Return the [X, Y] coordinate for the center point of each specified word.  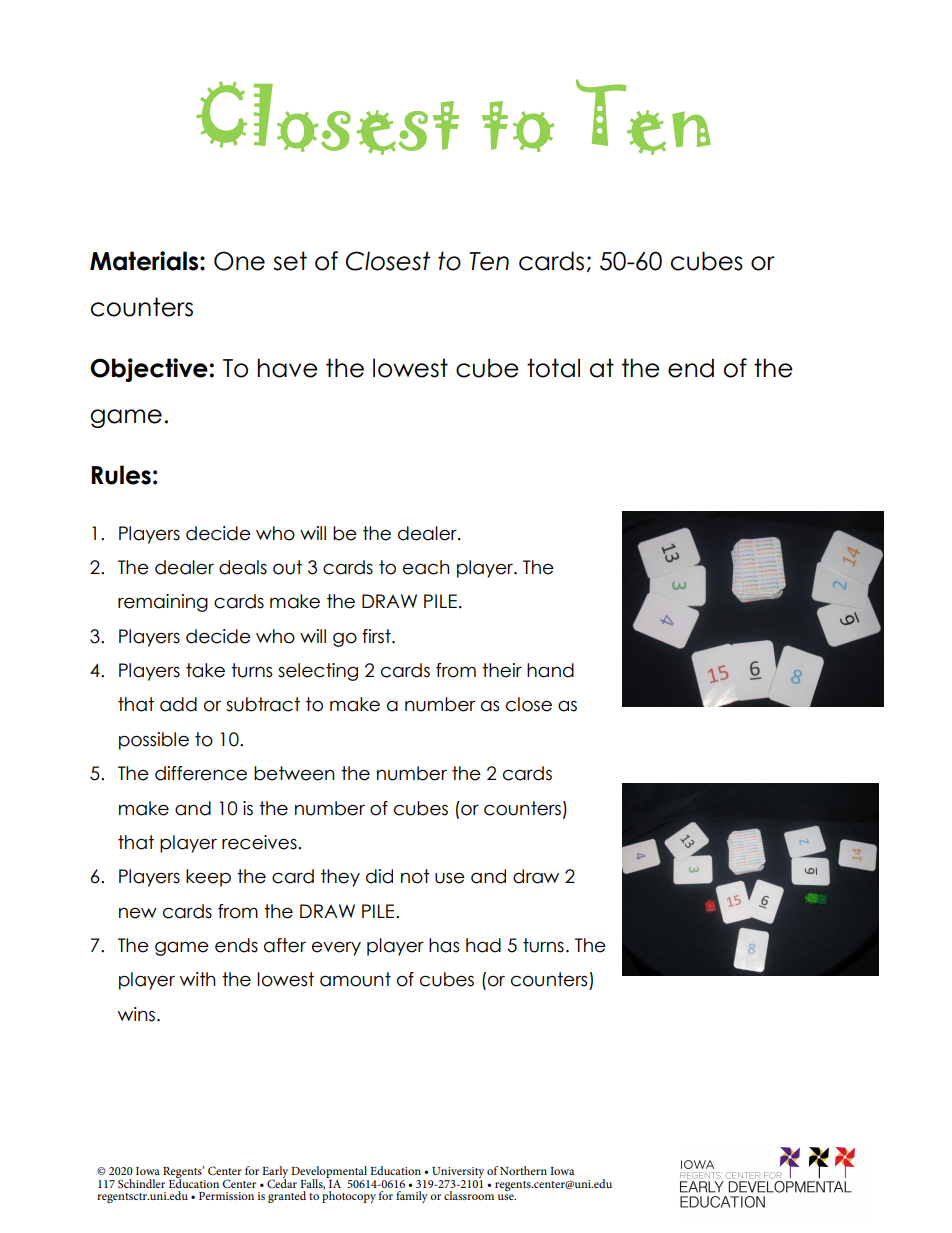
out [287, 567]
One [239, 261]
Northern [523, 1170]
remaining [163, 603]
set [290, 261]
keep [208, 878]
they [340, 878]
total [553, 368]
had [483, 945]
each [426, 567]
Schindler [141, 1183]
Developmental [330, 1173]
